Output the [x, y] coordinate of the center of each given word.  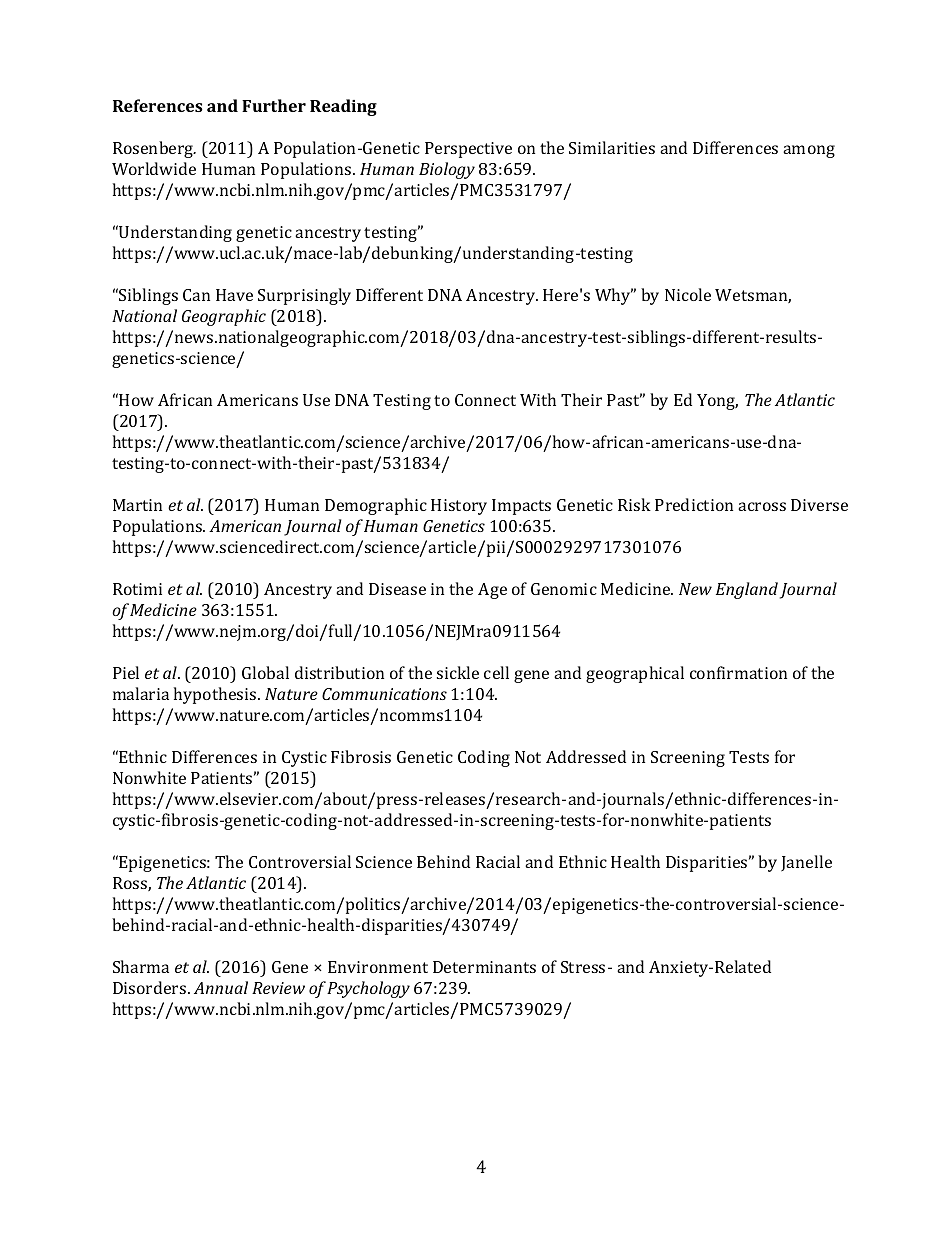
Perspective [468, 150]
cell [496, 672]
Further [274, 105]
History [459, 507]
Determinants [484, 967]
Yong [717, 402]
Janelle [806, 863]
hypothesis [216, 695]
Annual [221, 987]
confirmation [738, 672]
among [809, 151]
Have [234, 295]
